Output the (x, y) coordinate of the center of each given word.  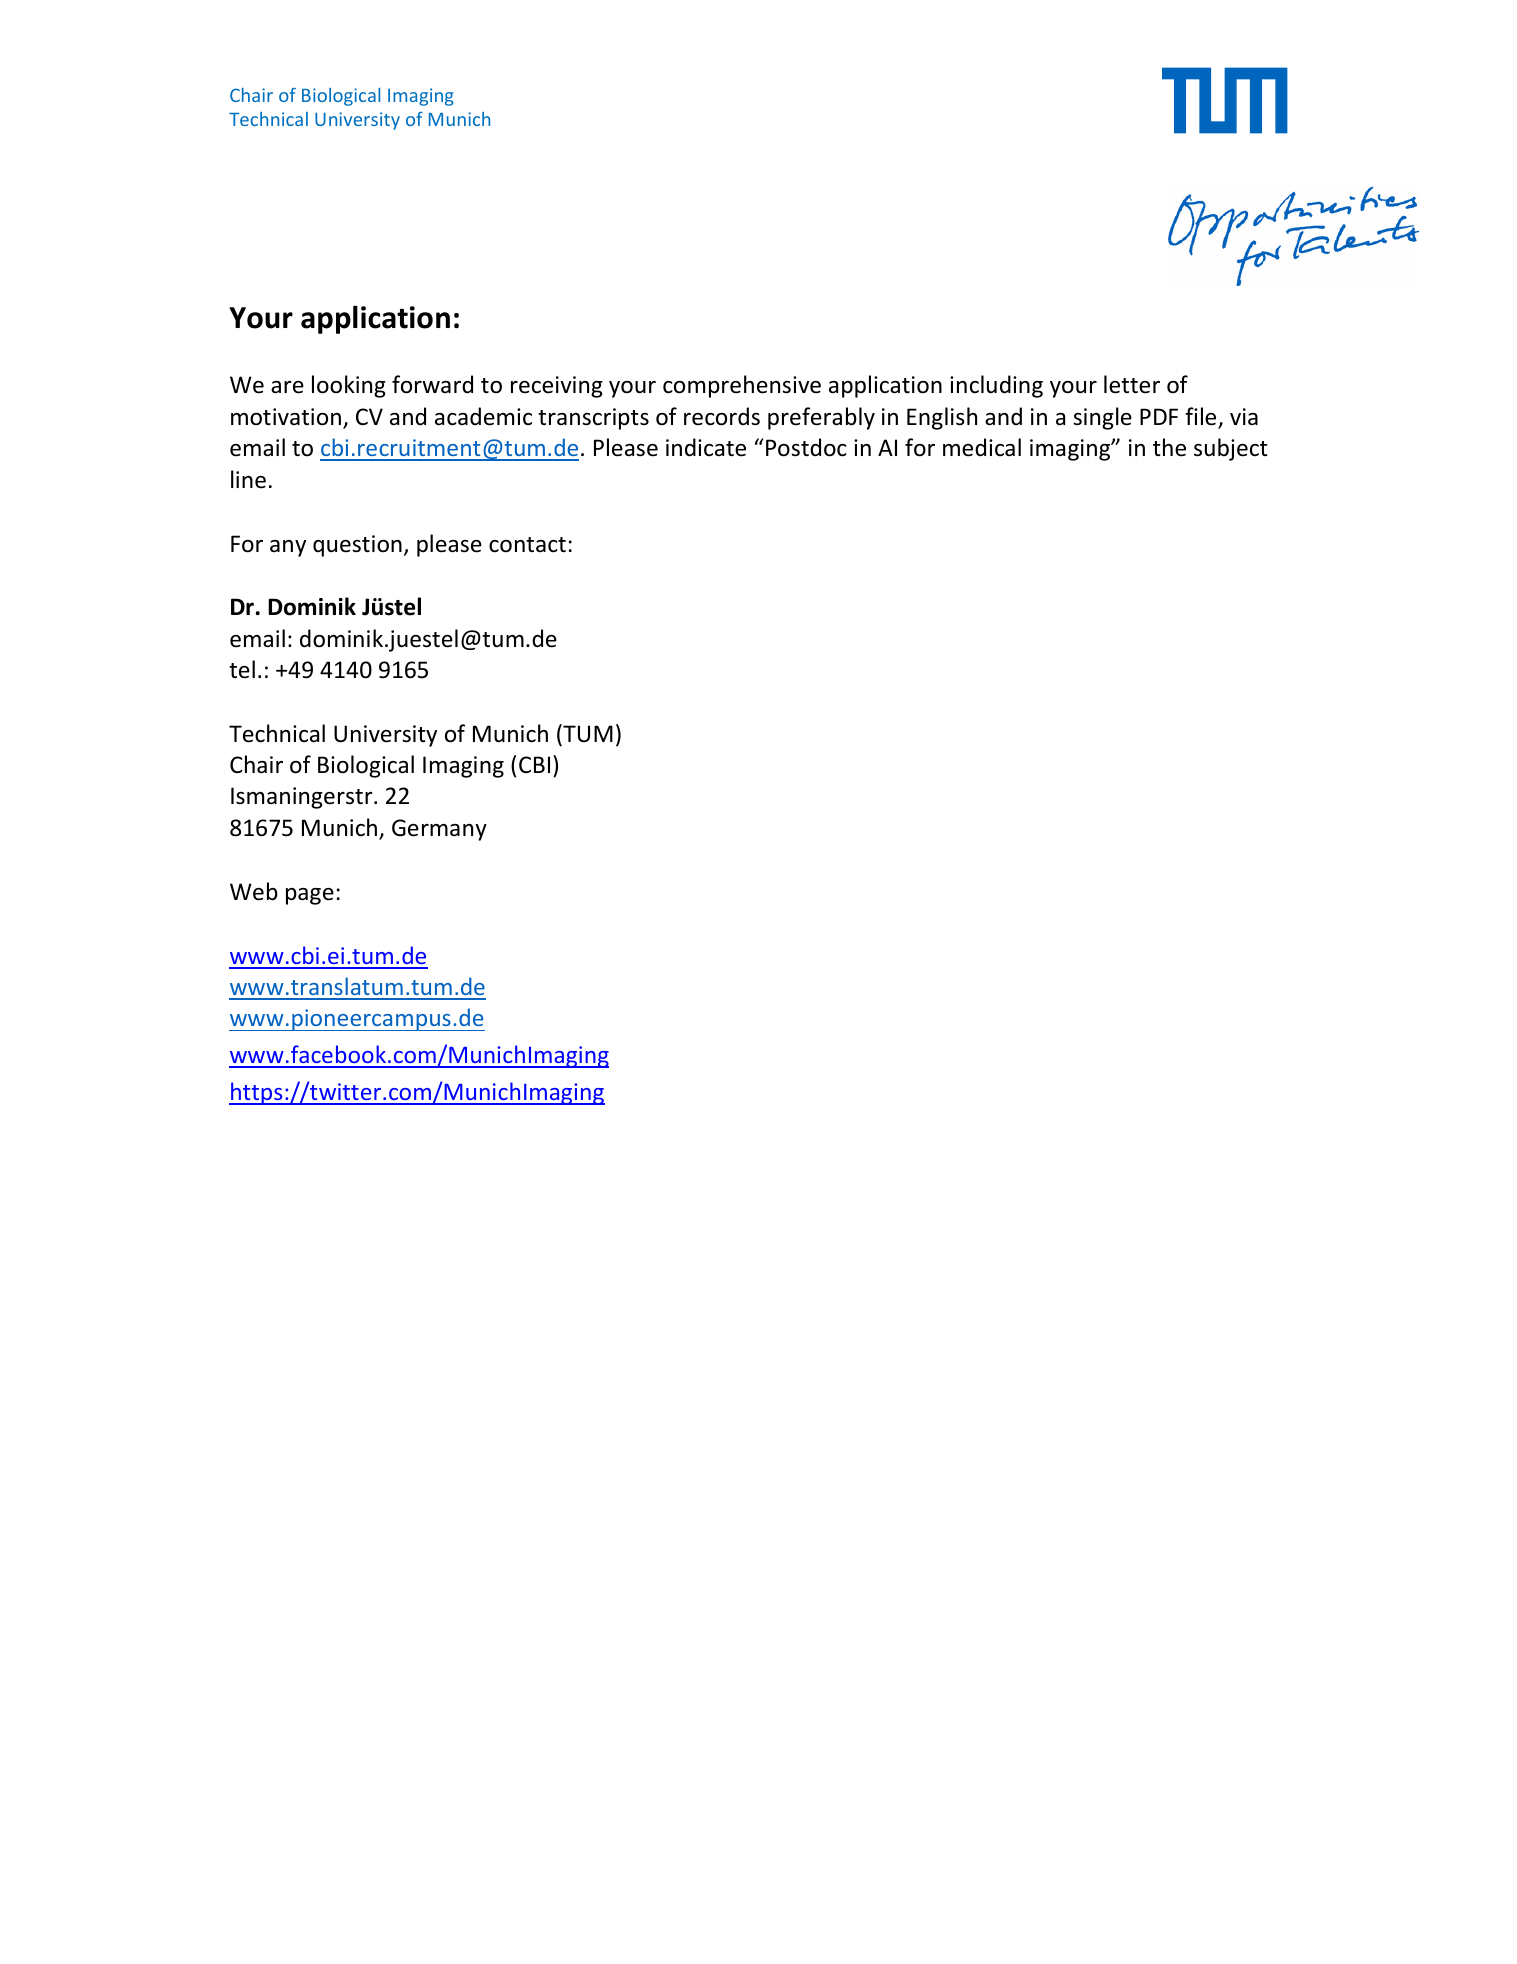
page (310, 896)
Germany (439, 830)
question (357, 546)
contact (527, 545)
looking (349, 386)
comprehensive (742, 386)
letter (1132, 384)
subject (1231, 449)
